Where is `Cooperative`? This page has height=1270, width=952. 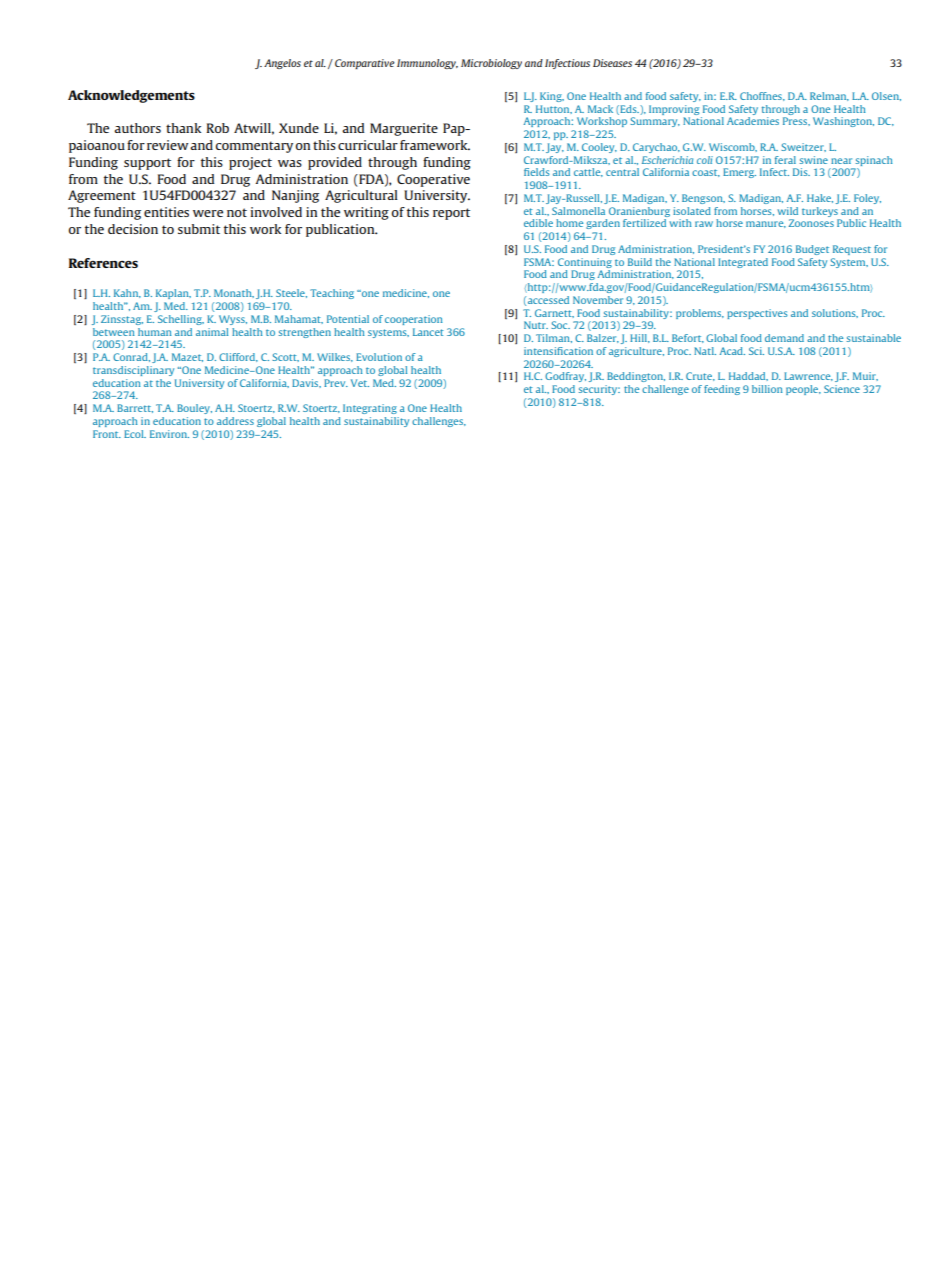
Cooperative is located at coordinates (433, 180).
